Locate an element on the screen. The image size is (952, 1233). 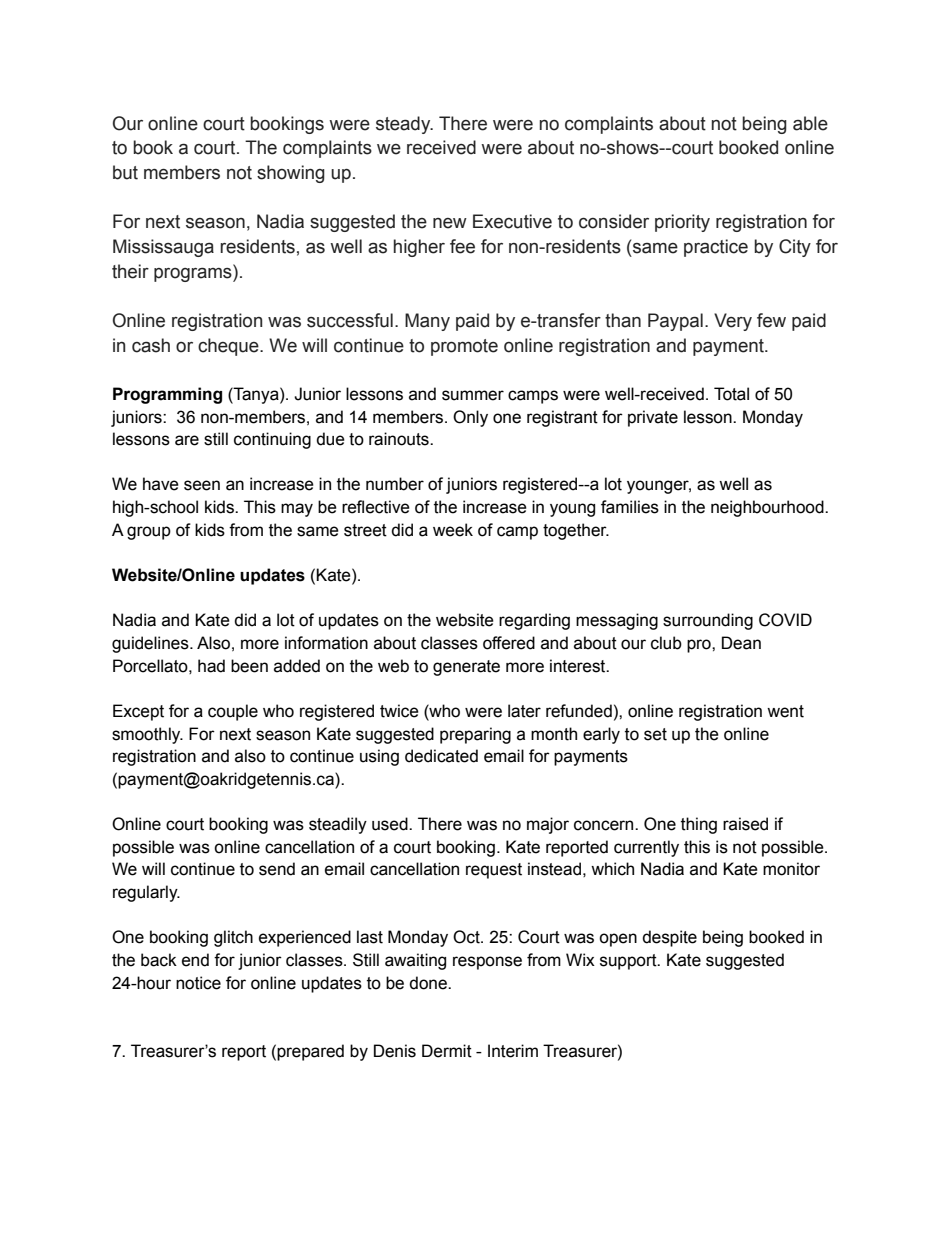
able is located at coordinates (810, 123).
